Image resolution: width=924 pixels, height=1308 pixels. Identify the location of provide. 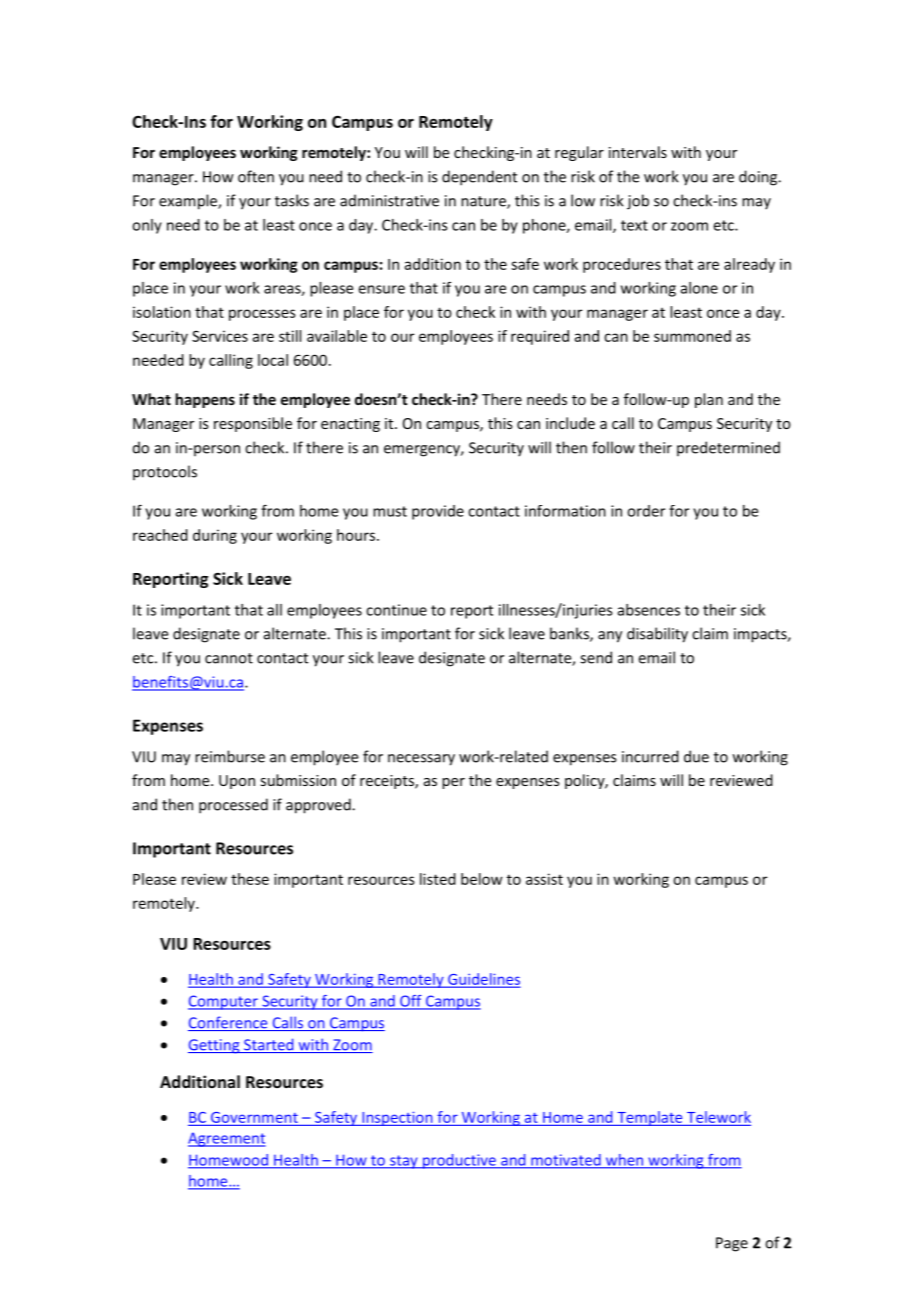
(438, 512).
